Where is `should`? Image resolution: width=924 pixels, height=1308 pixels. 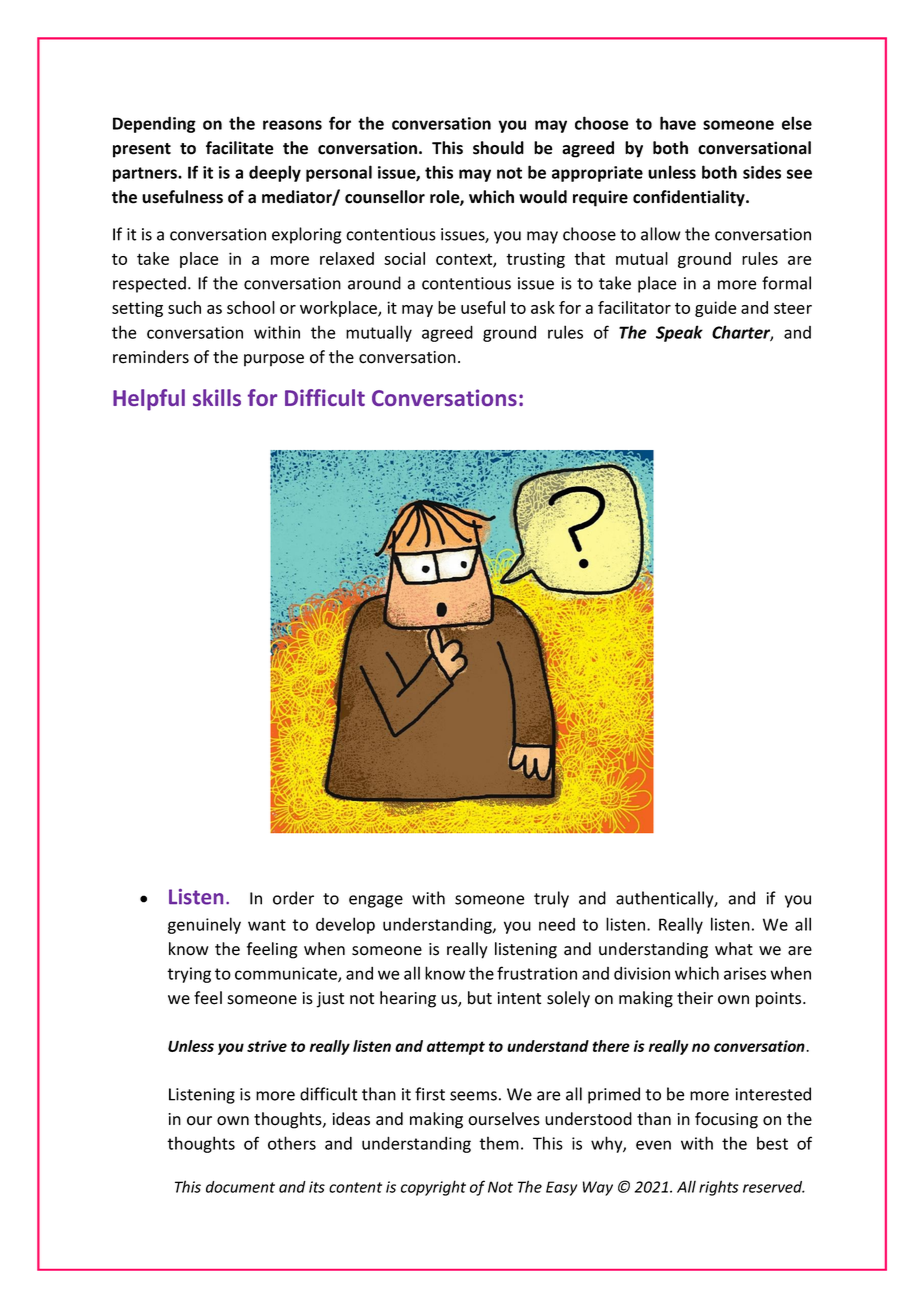
should is located at coordinates (498, 148).
